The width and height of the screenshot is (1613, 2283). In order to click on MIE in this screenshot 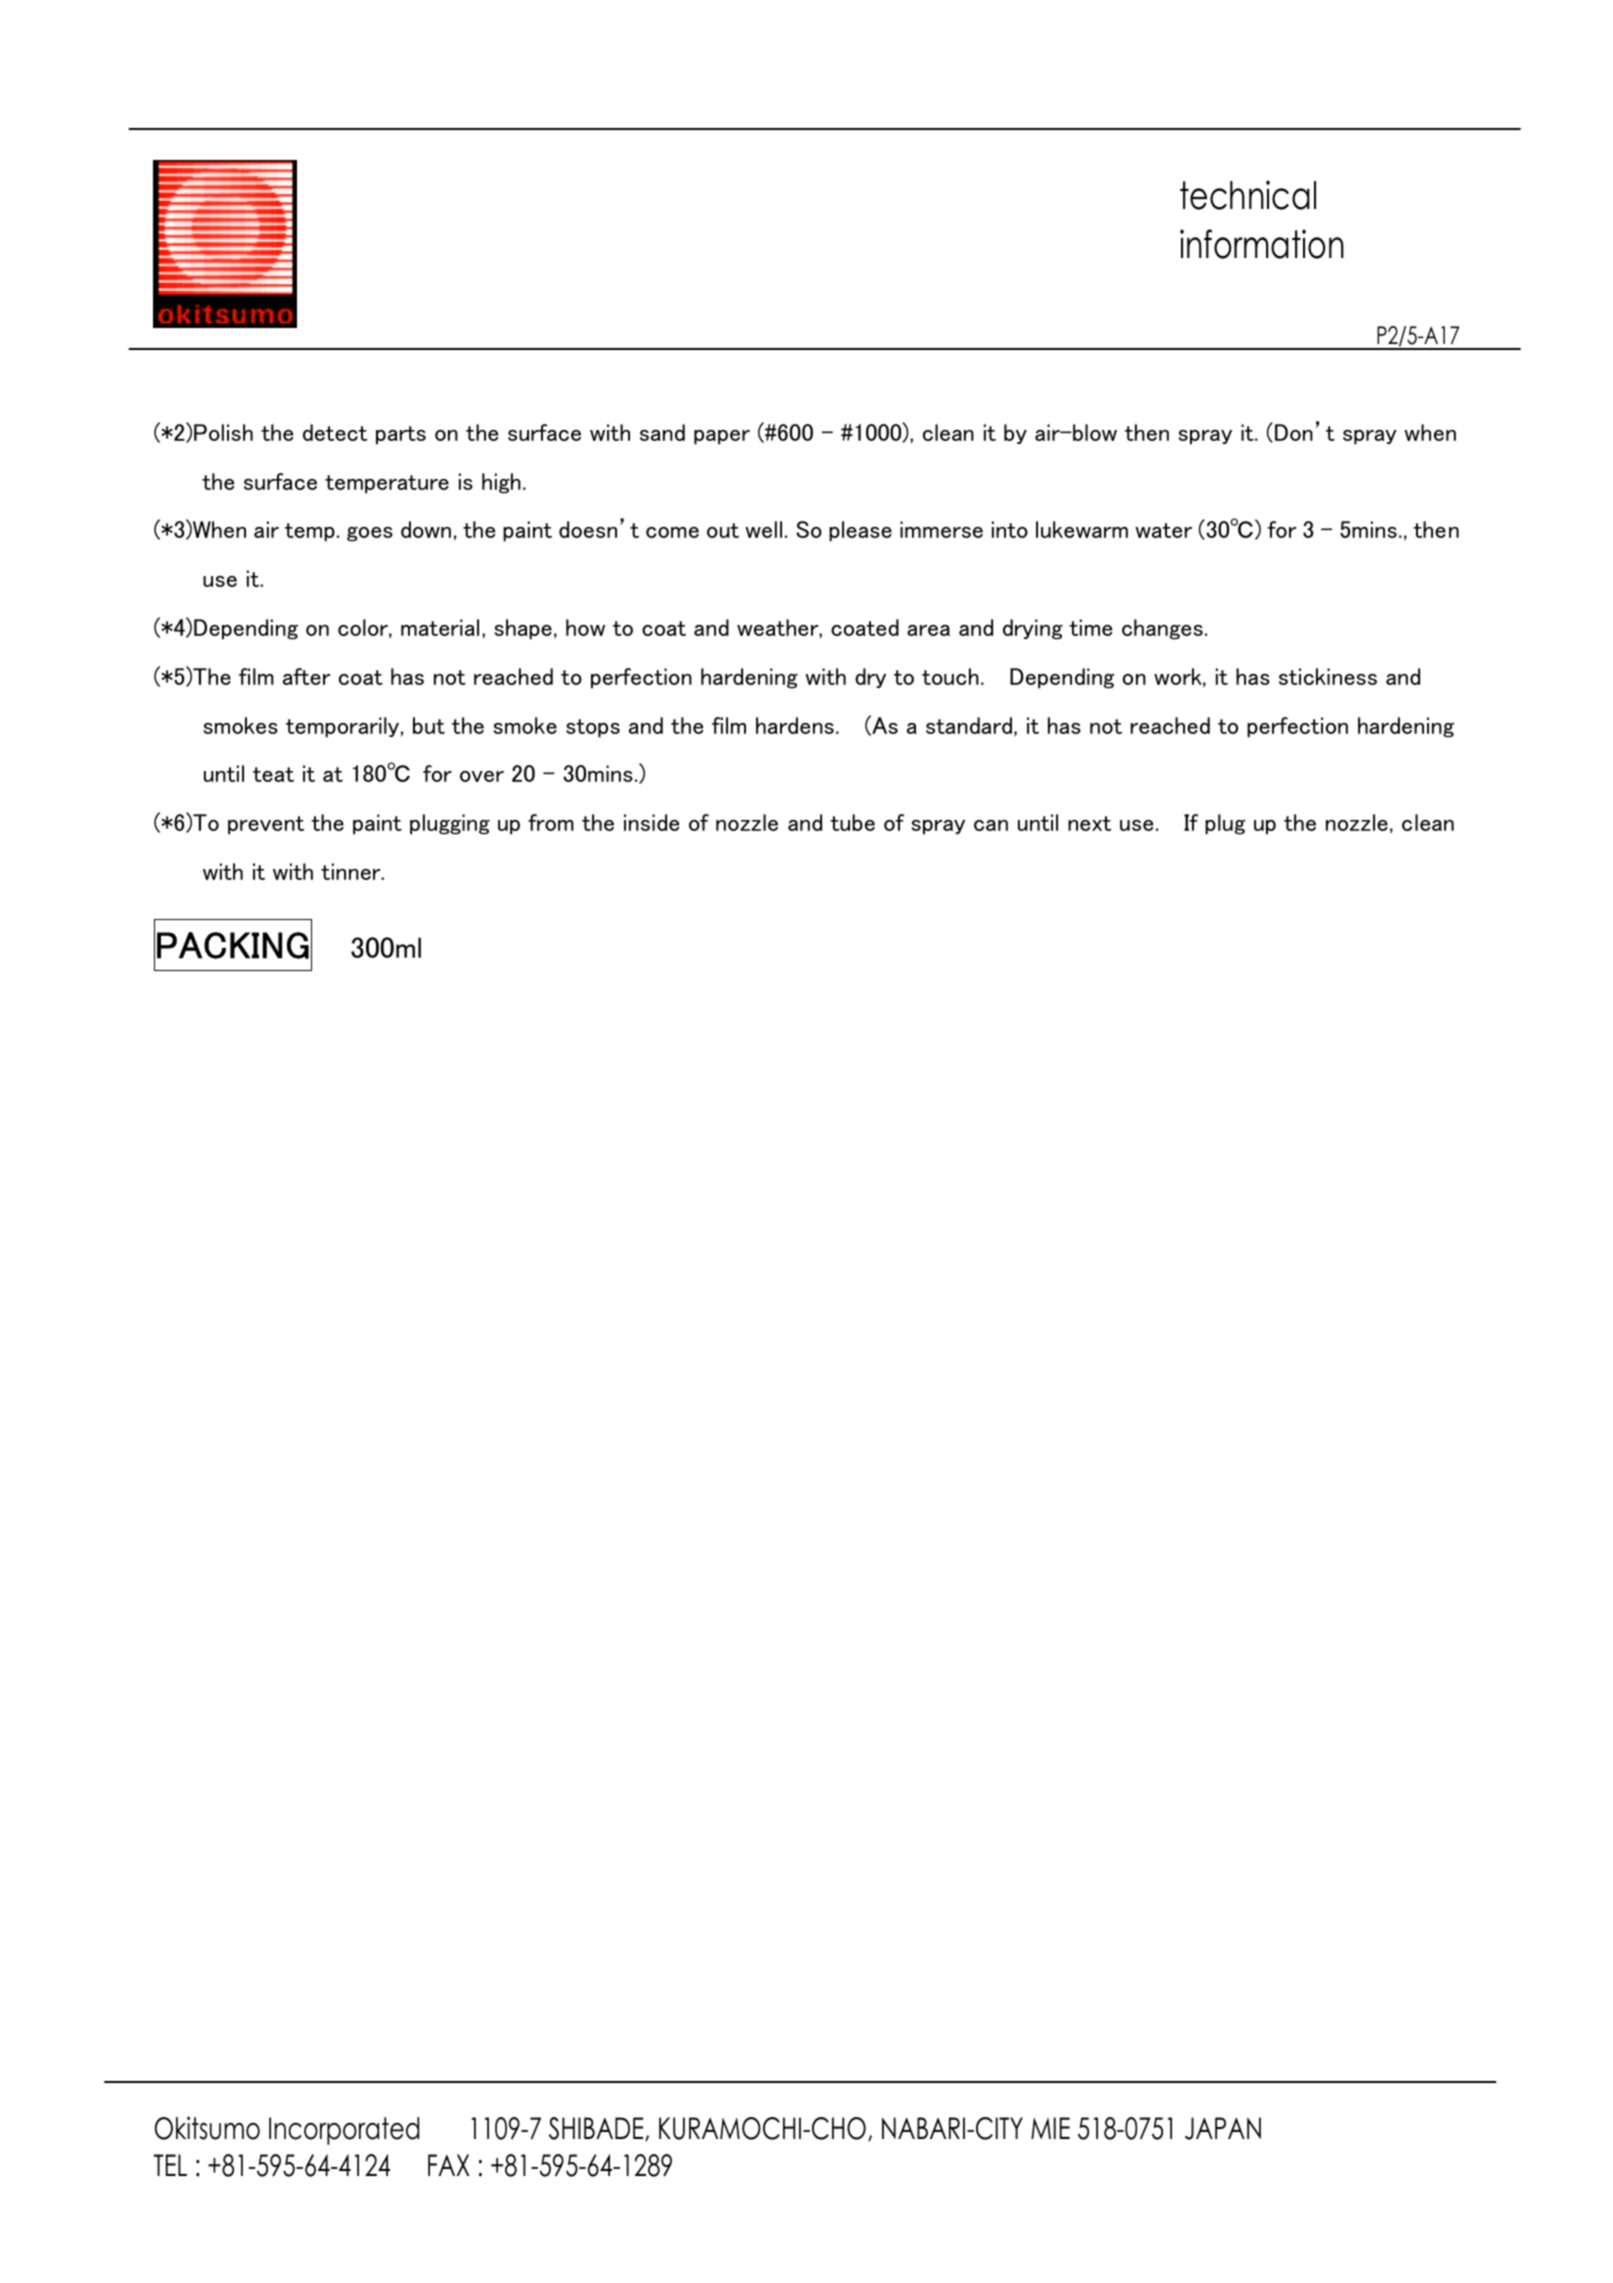, I will do `click(1050, 2128)`.
